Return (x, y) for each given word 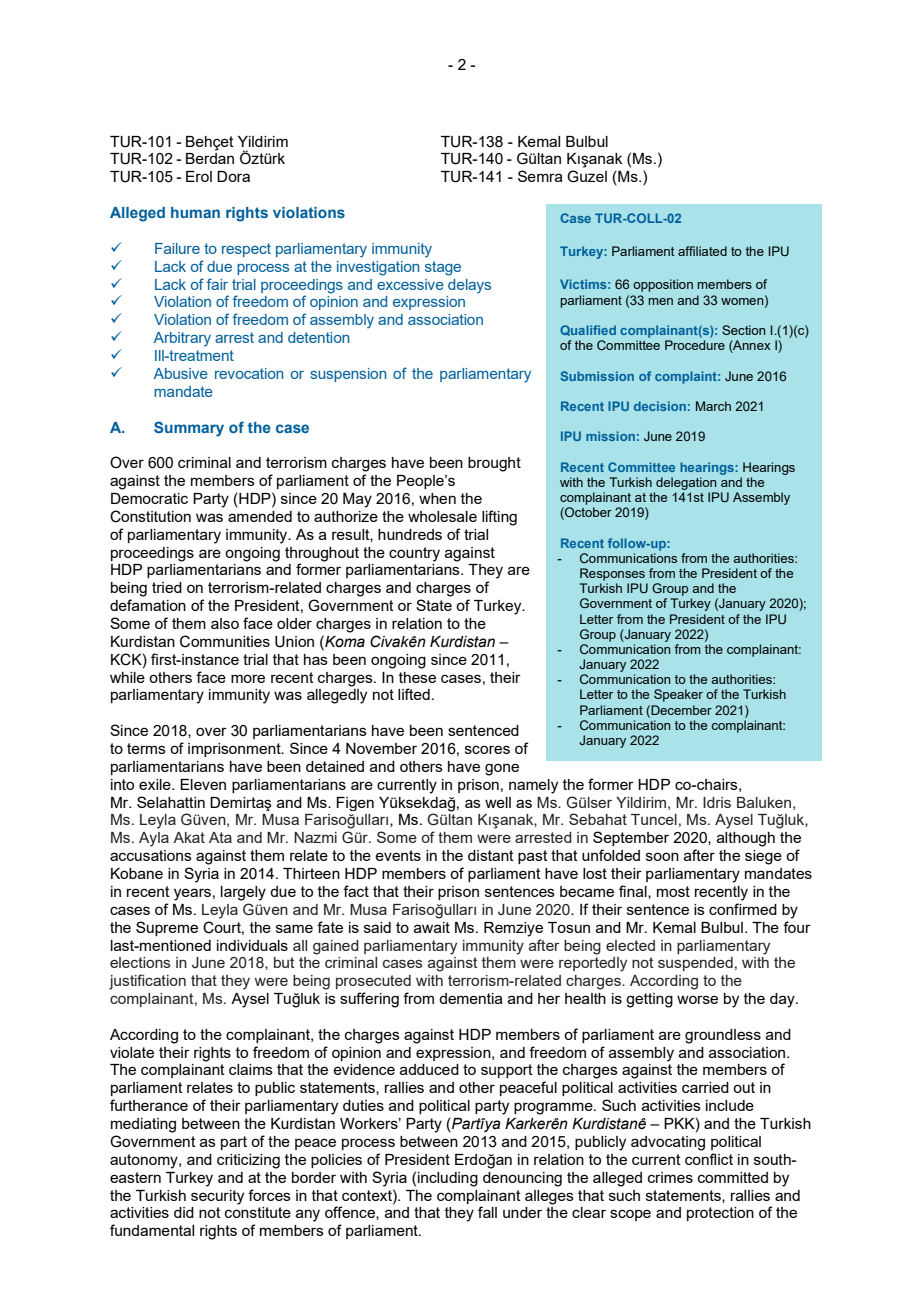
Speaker (678, 695)
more (248, 678)
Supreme (167, 928)
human (195, 212)
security (217, 1197)
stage (443, 268)
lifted (414, 694)
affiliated (702, 251)
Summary (189, 429)
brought (494, 464)
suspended (695, 964)
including (448, 1179)
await (432, 927)
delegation (686, 483)
